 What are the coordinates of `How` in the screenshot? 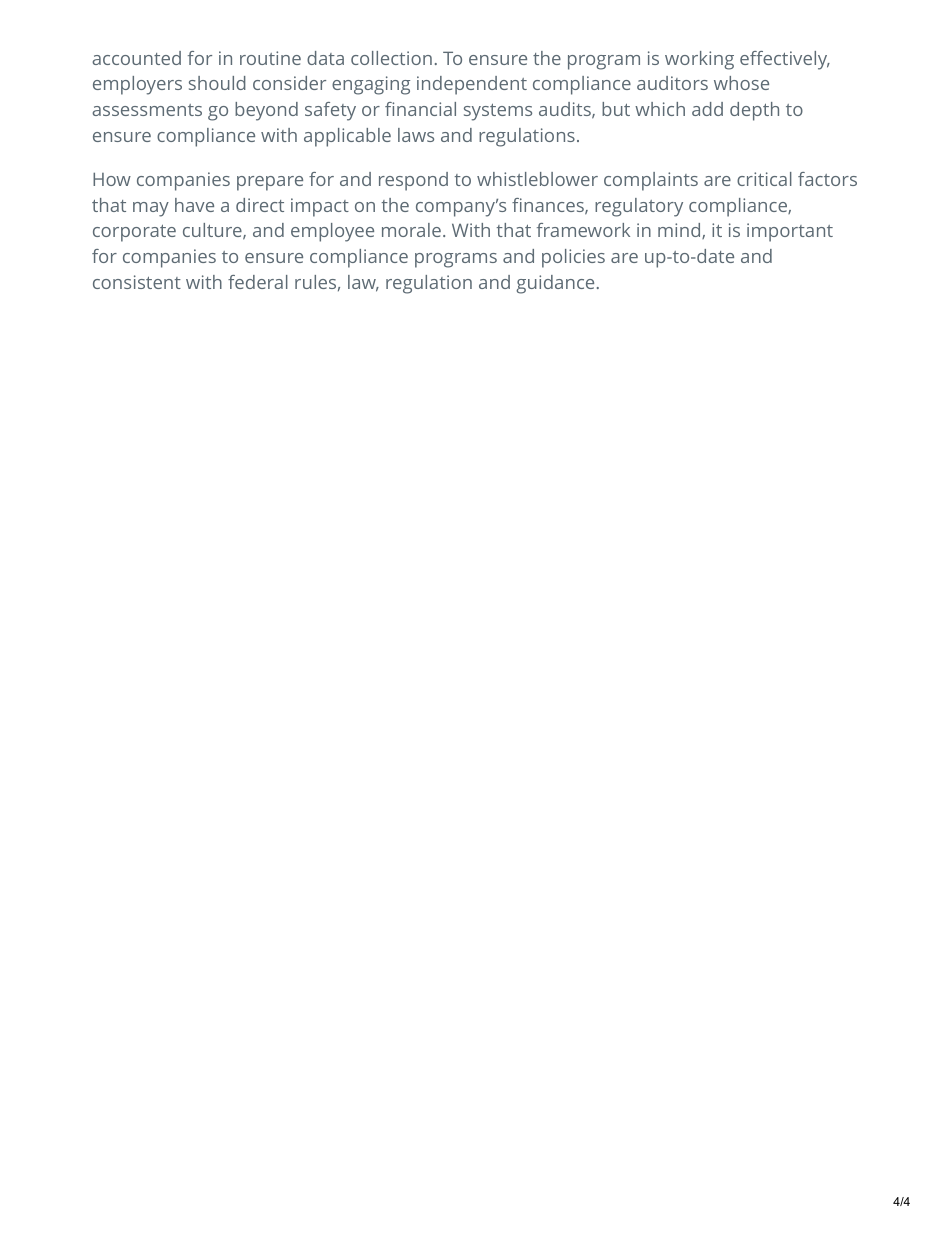 It's located at (112, 179).
